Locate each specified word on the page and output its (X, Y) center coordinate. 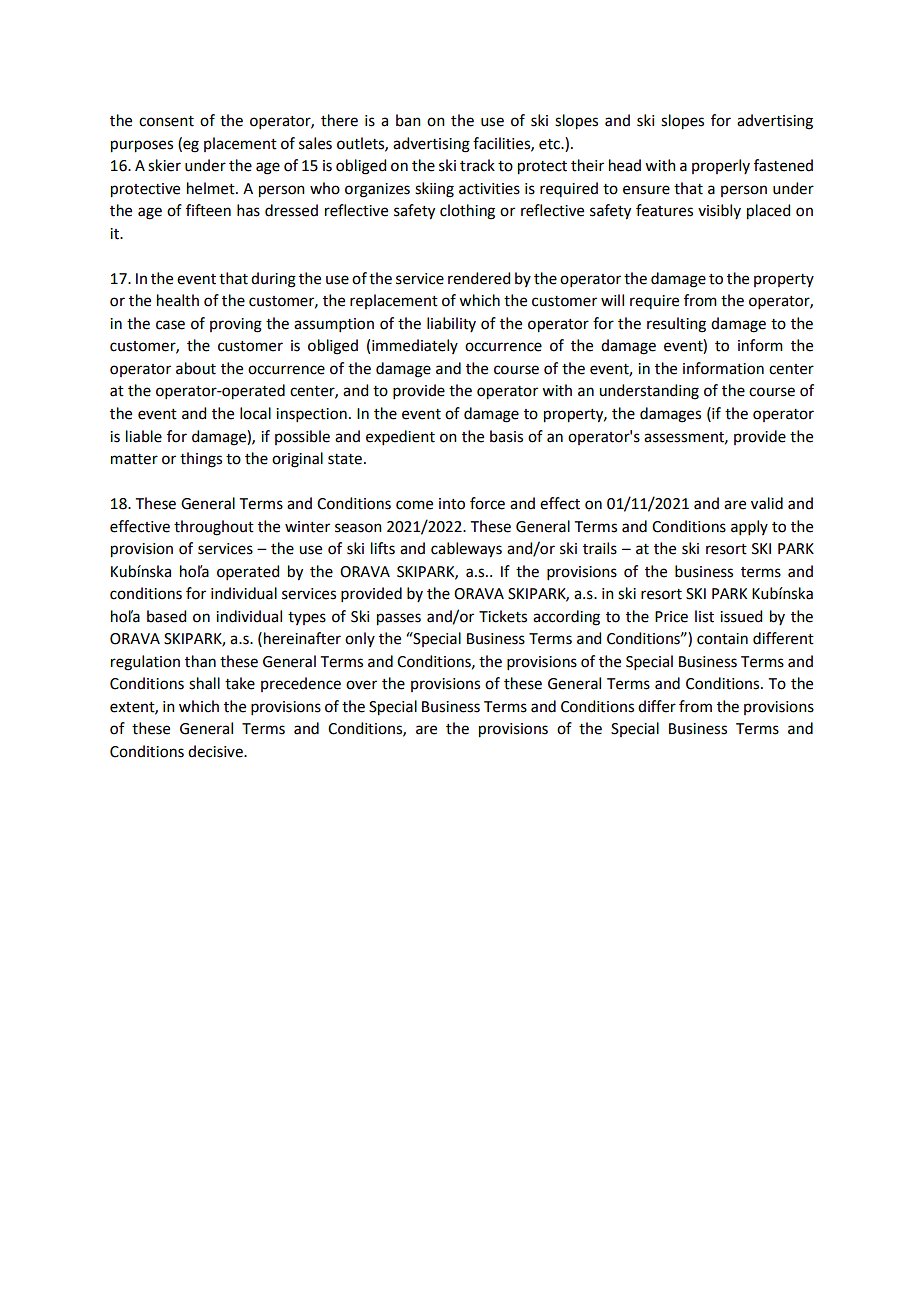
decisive (216, 751)
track (477, 165)
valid (767, 503)
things (201, 460)
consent (166, 121)
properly (721, 166)
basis (506, 436)
